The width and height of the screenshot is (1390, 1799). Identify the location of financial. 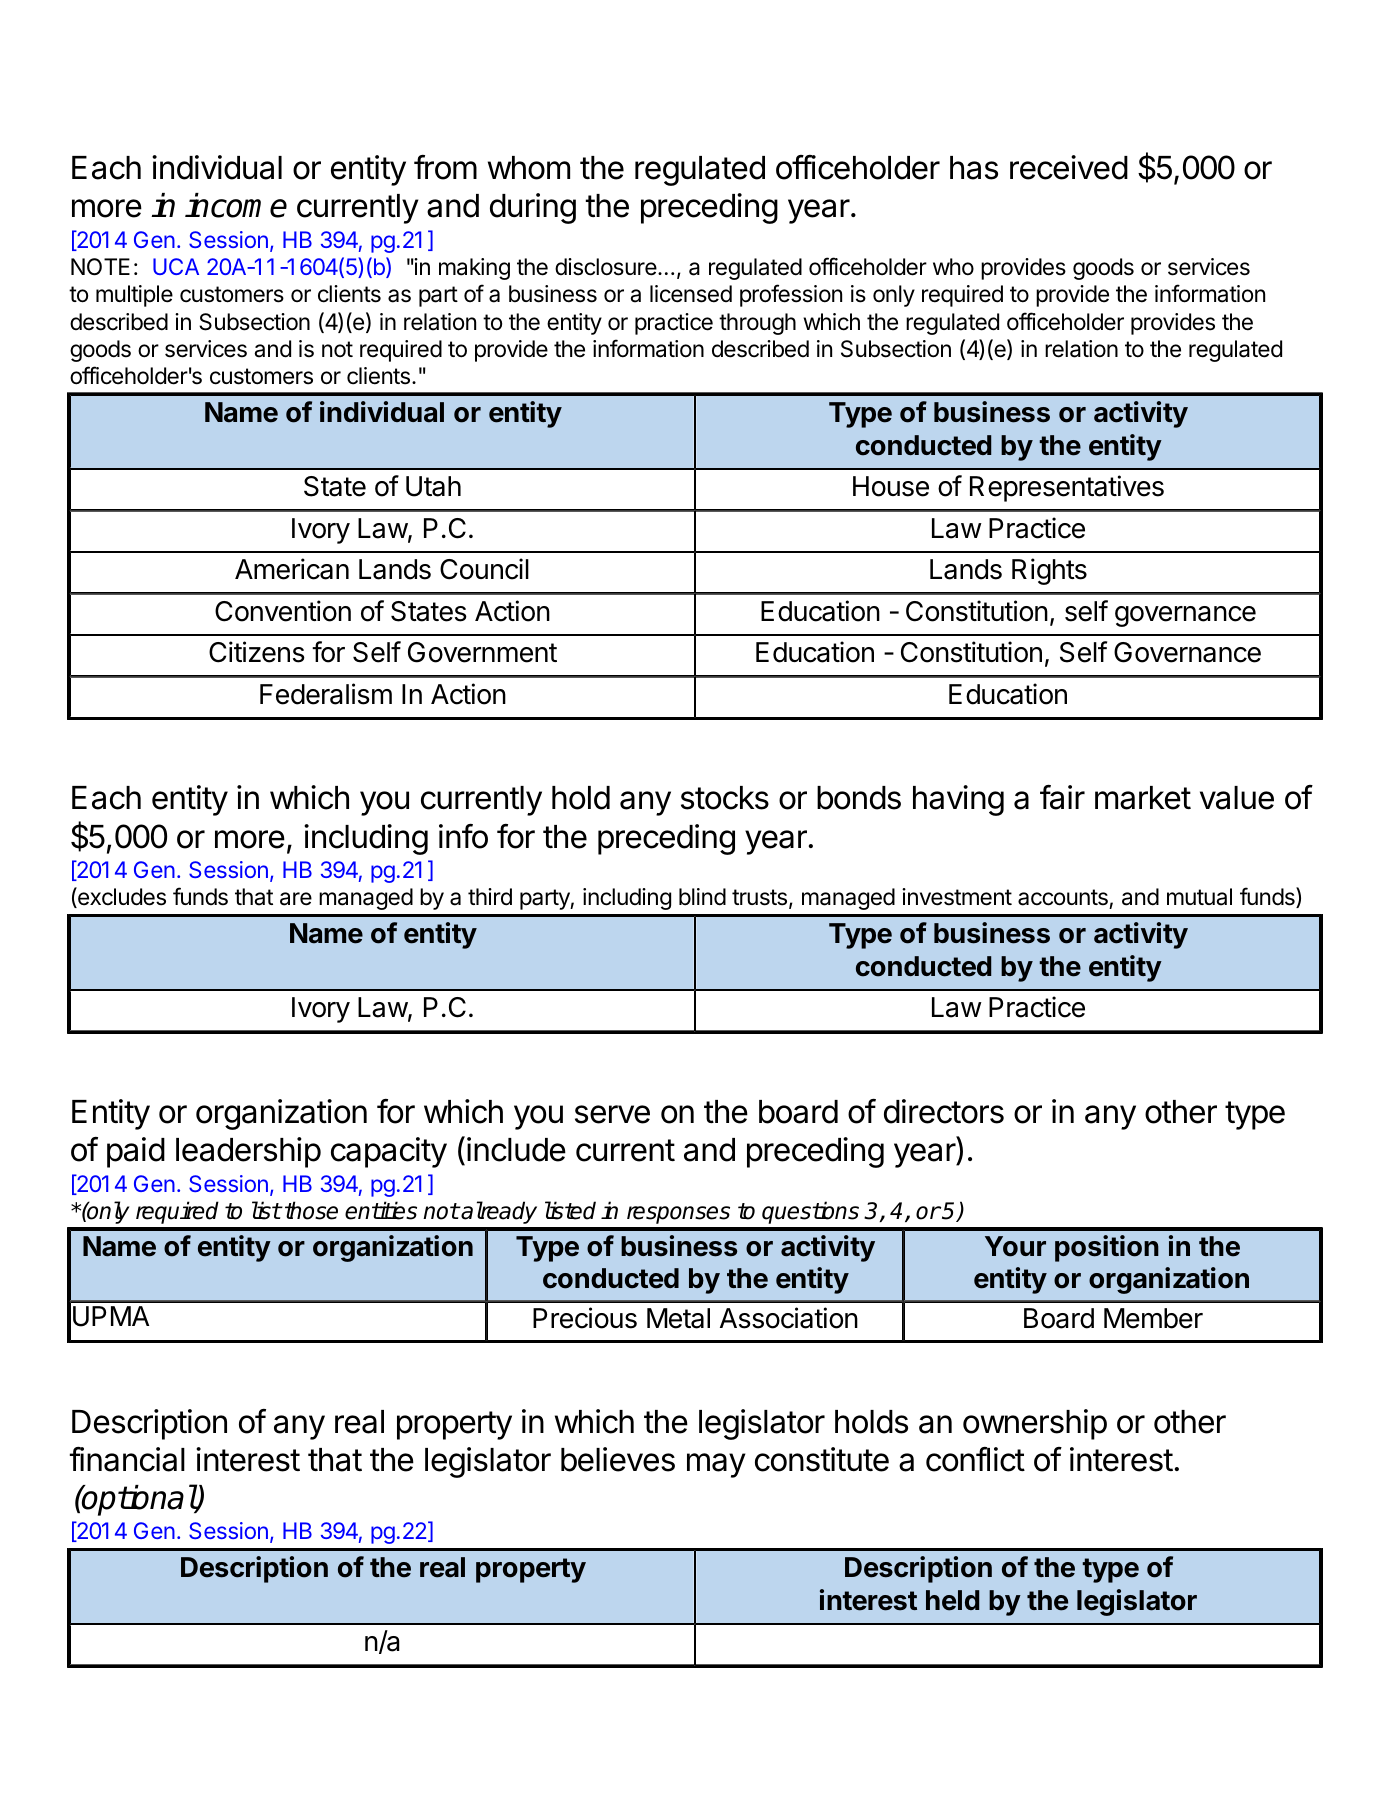
(127, 1459).
